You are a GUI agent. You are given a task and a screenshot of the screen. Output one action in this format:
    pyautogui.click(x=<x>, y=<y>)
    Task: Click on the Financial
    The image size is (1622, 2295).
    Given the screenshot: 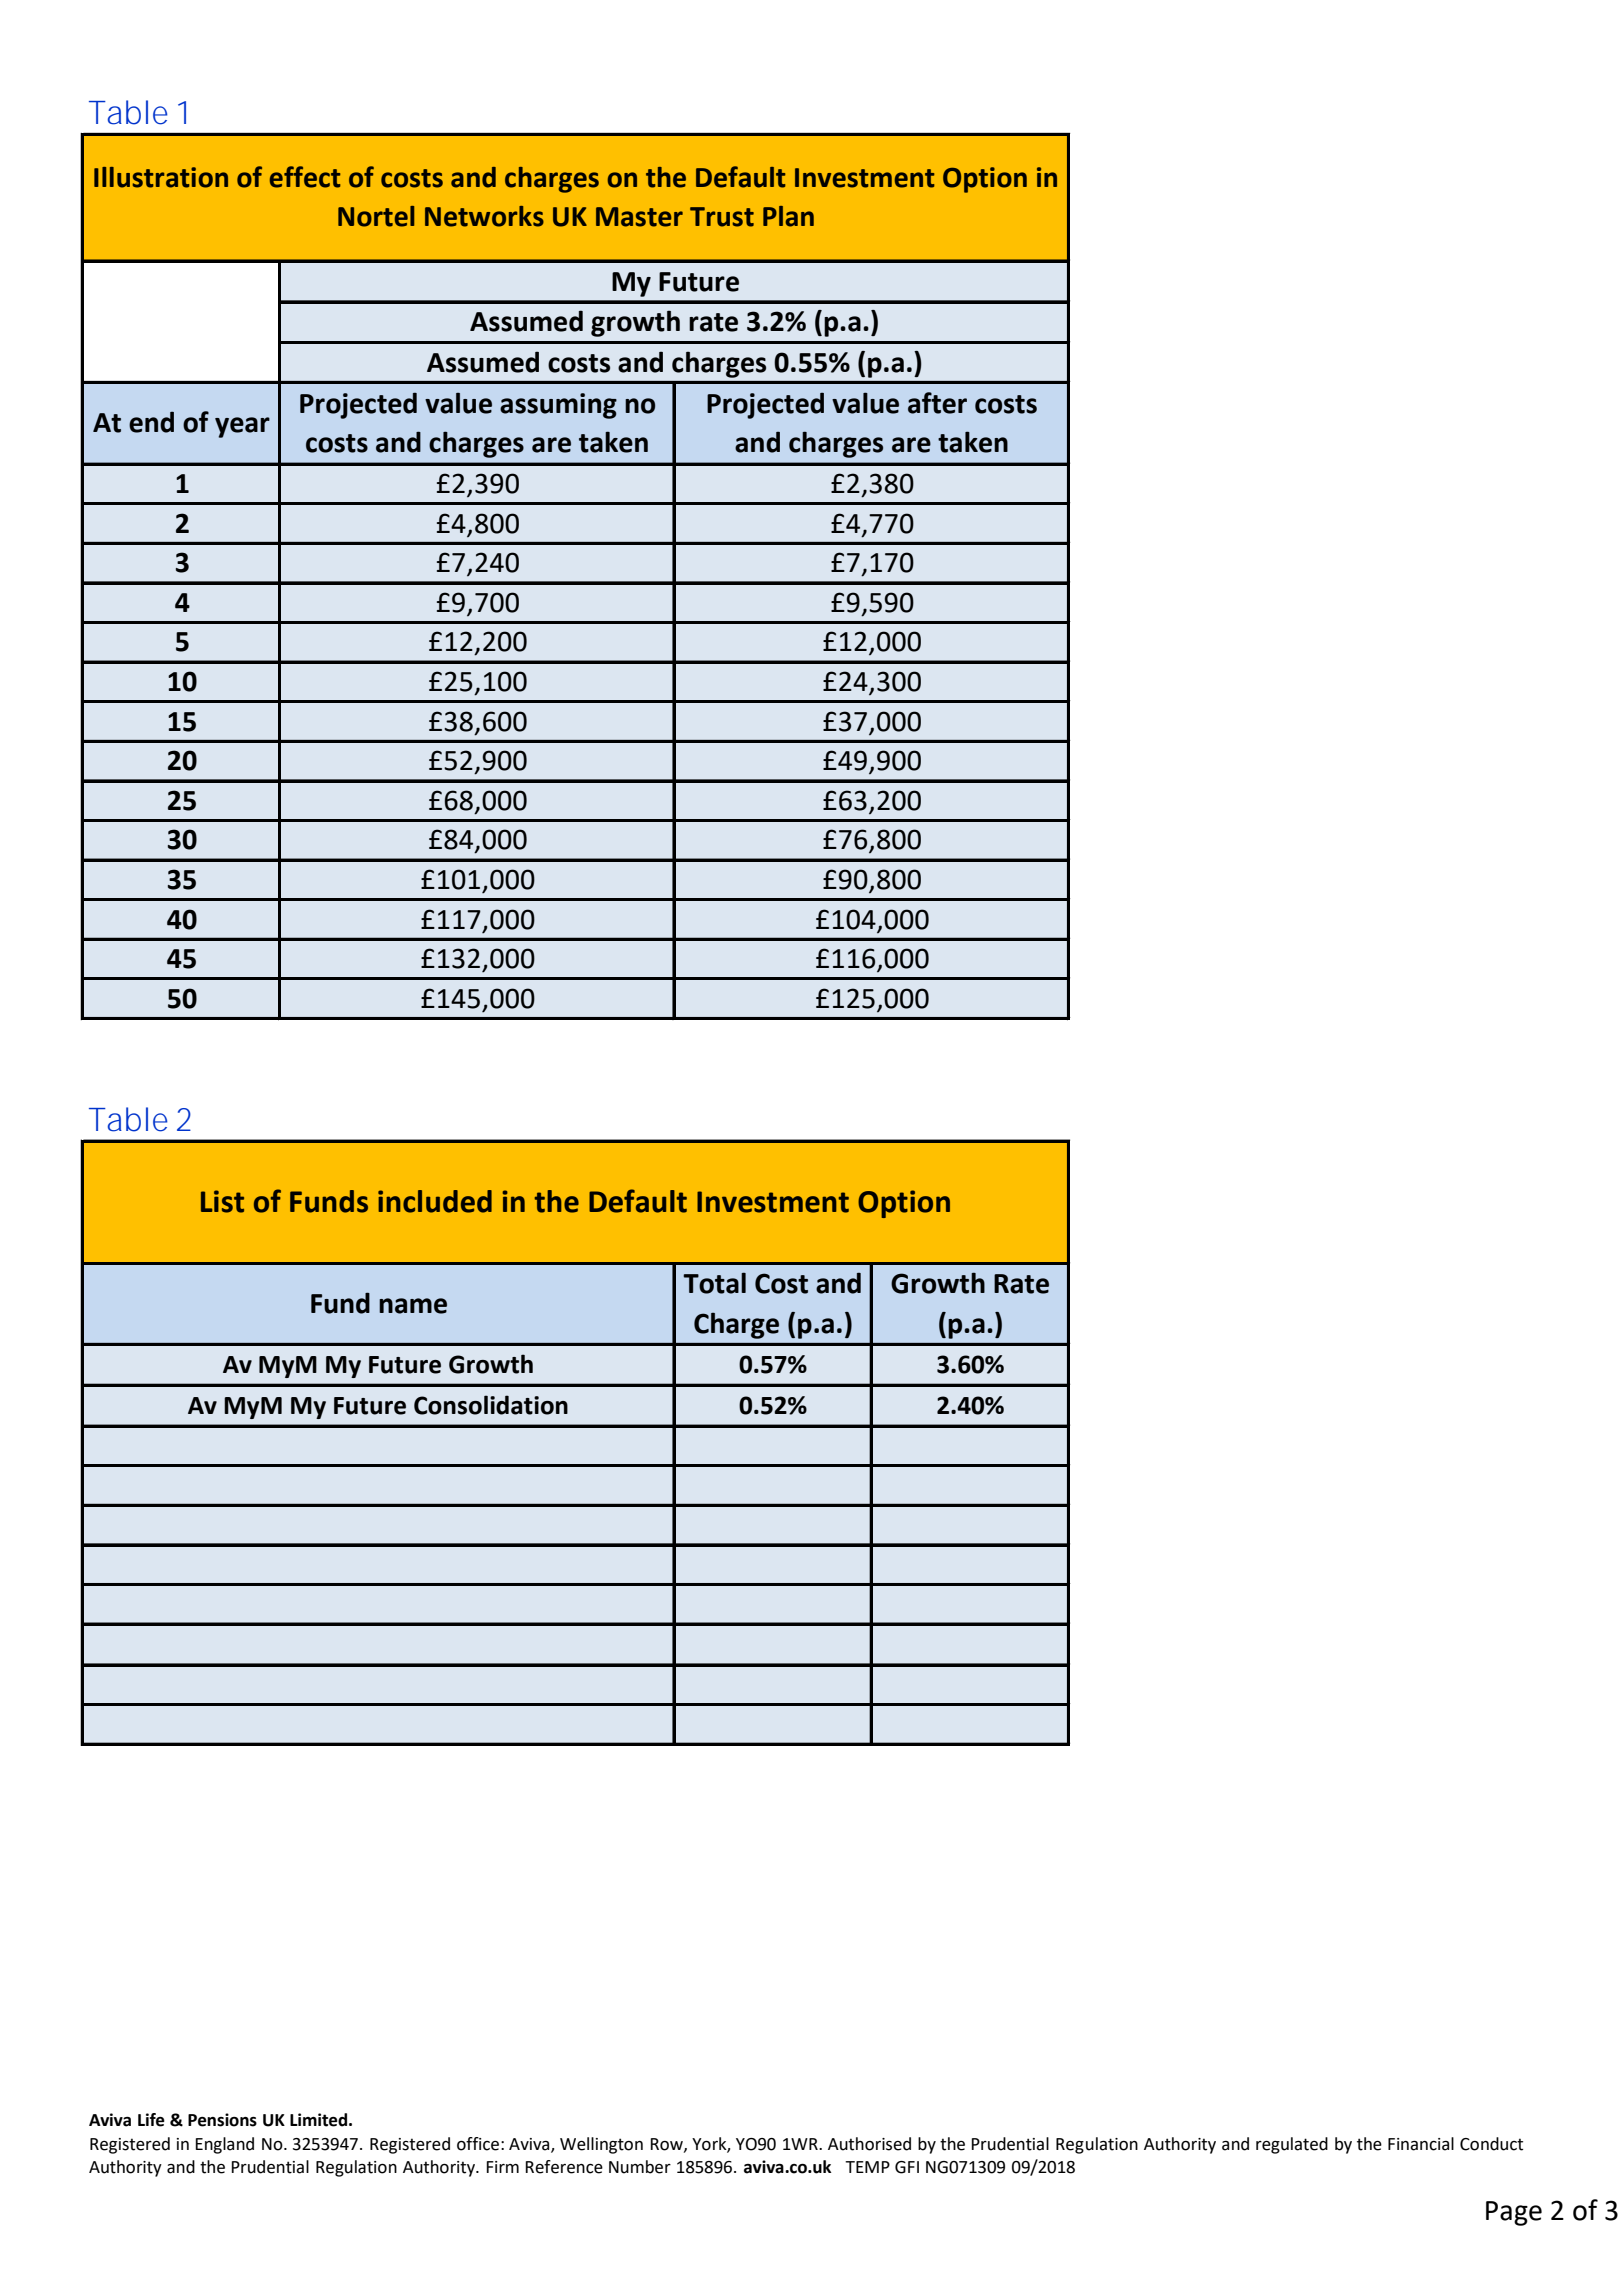 What is the action you would take?
    pyautogui.click(x=1421, y=2144)
